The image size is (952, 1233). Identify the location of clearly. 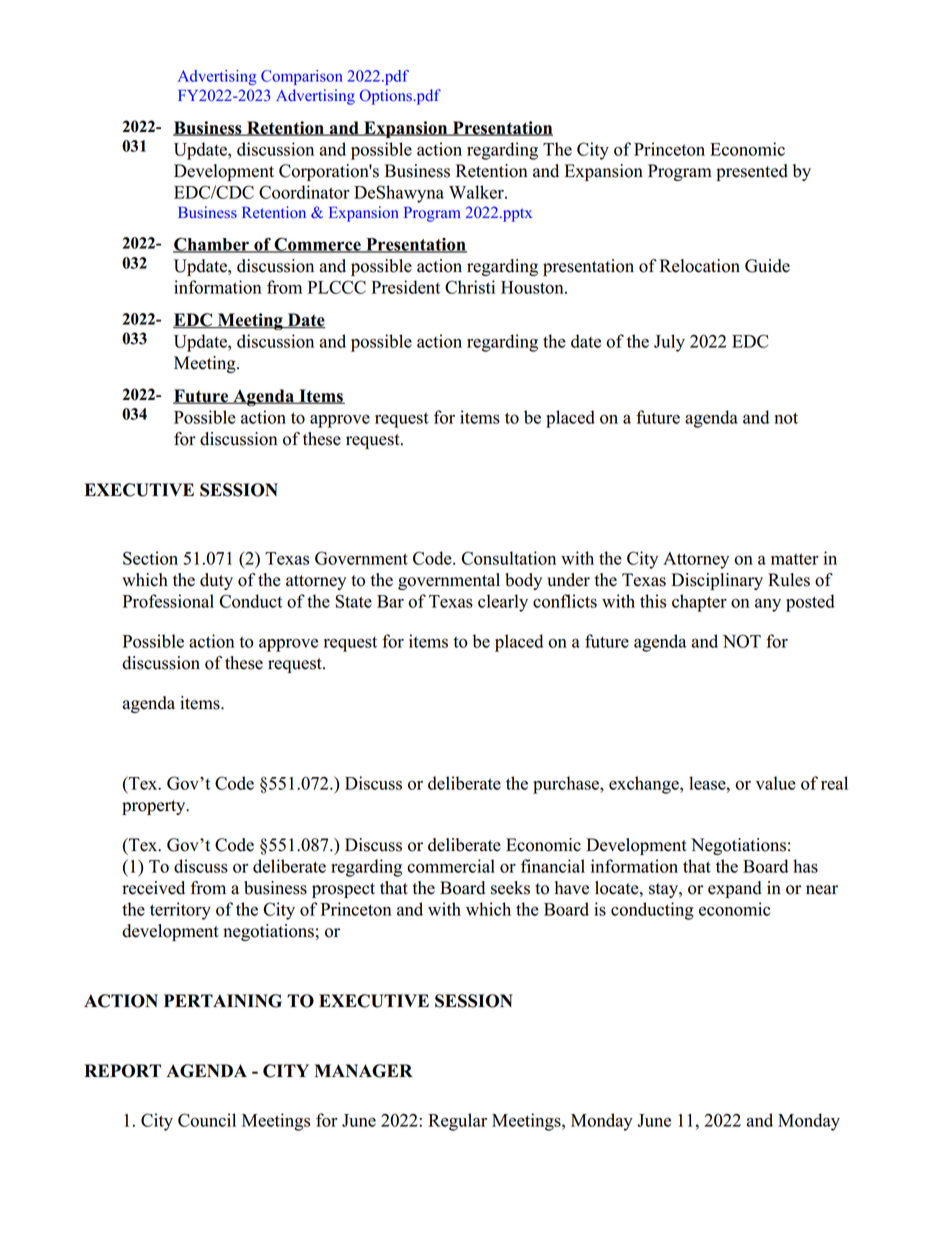
(503, 603).
